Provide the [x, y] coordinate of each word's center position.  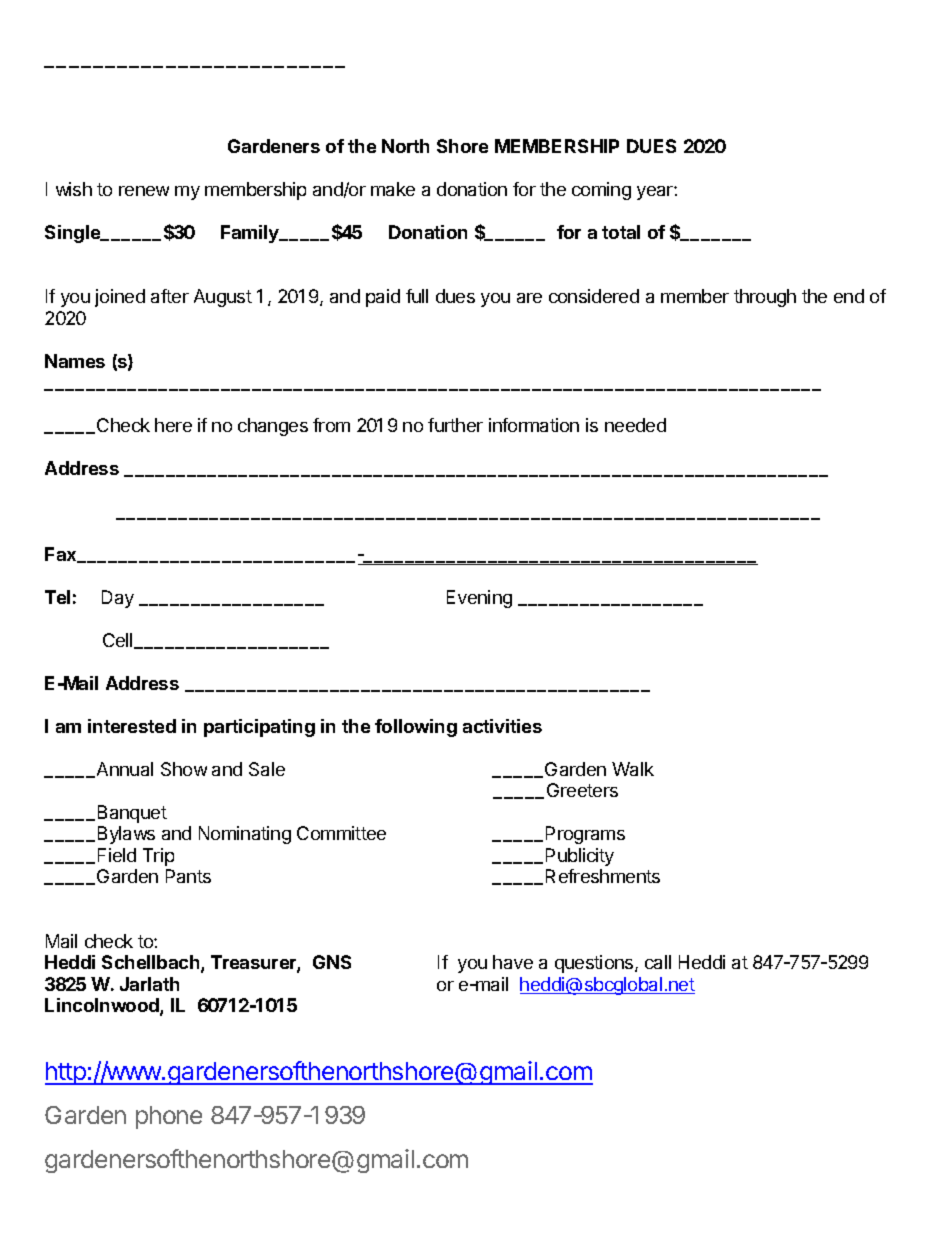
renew [144, 191]
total [621, 232]
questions [595, 964]
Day [118, 599]
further [455, 425]
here [173, 425]
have [513, 962]
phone [169, 1117]
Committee [341, 833]
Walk [633, 769]
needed [635, 425]
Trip [158, 857]
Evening [479, 599]
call [658, 962]
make [393, 189]
